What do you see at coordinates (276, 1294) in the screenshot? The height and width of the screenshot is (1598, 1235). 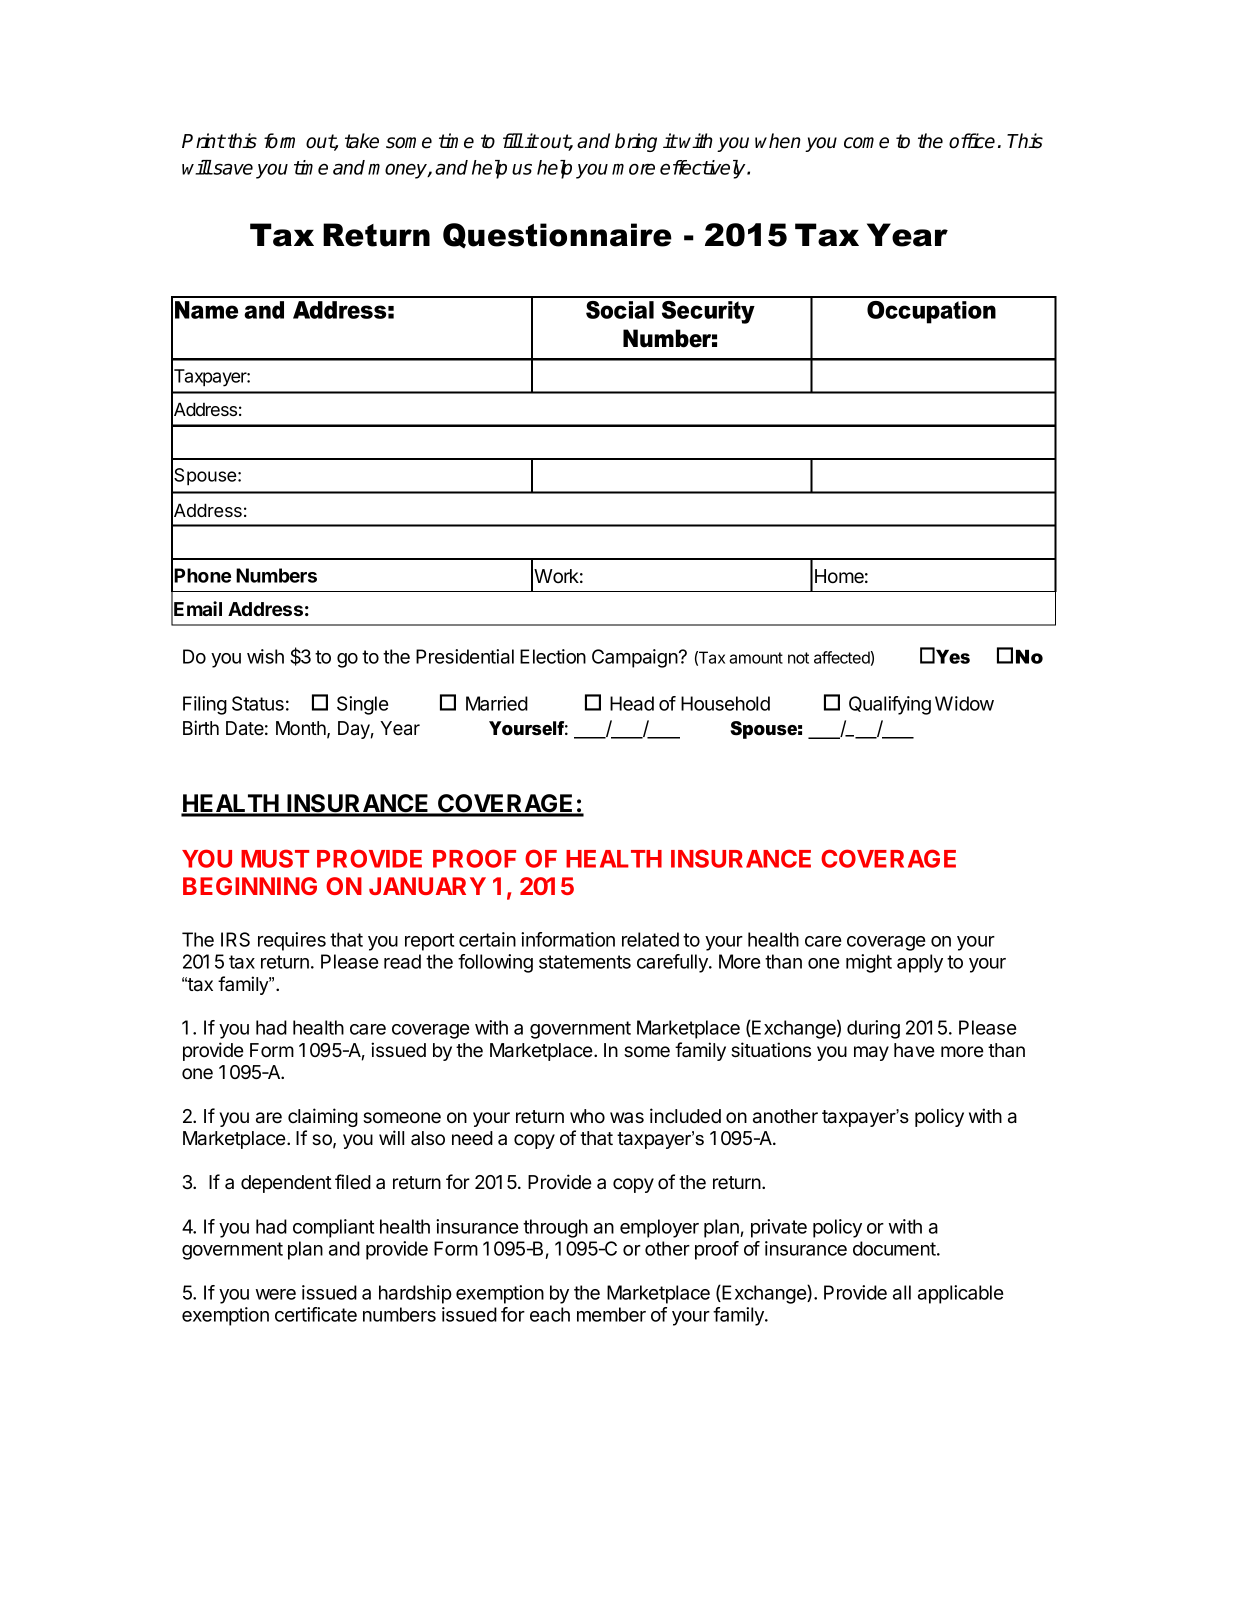 I see `were` at bounding box center [276, 1294].
